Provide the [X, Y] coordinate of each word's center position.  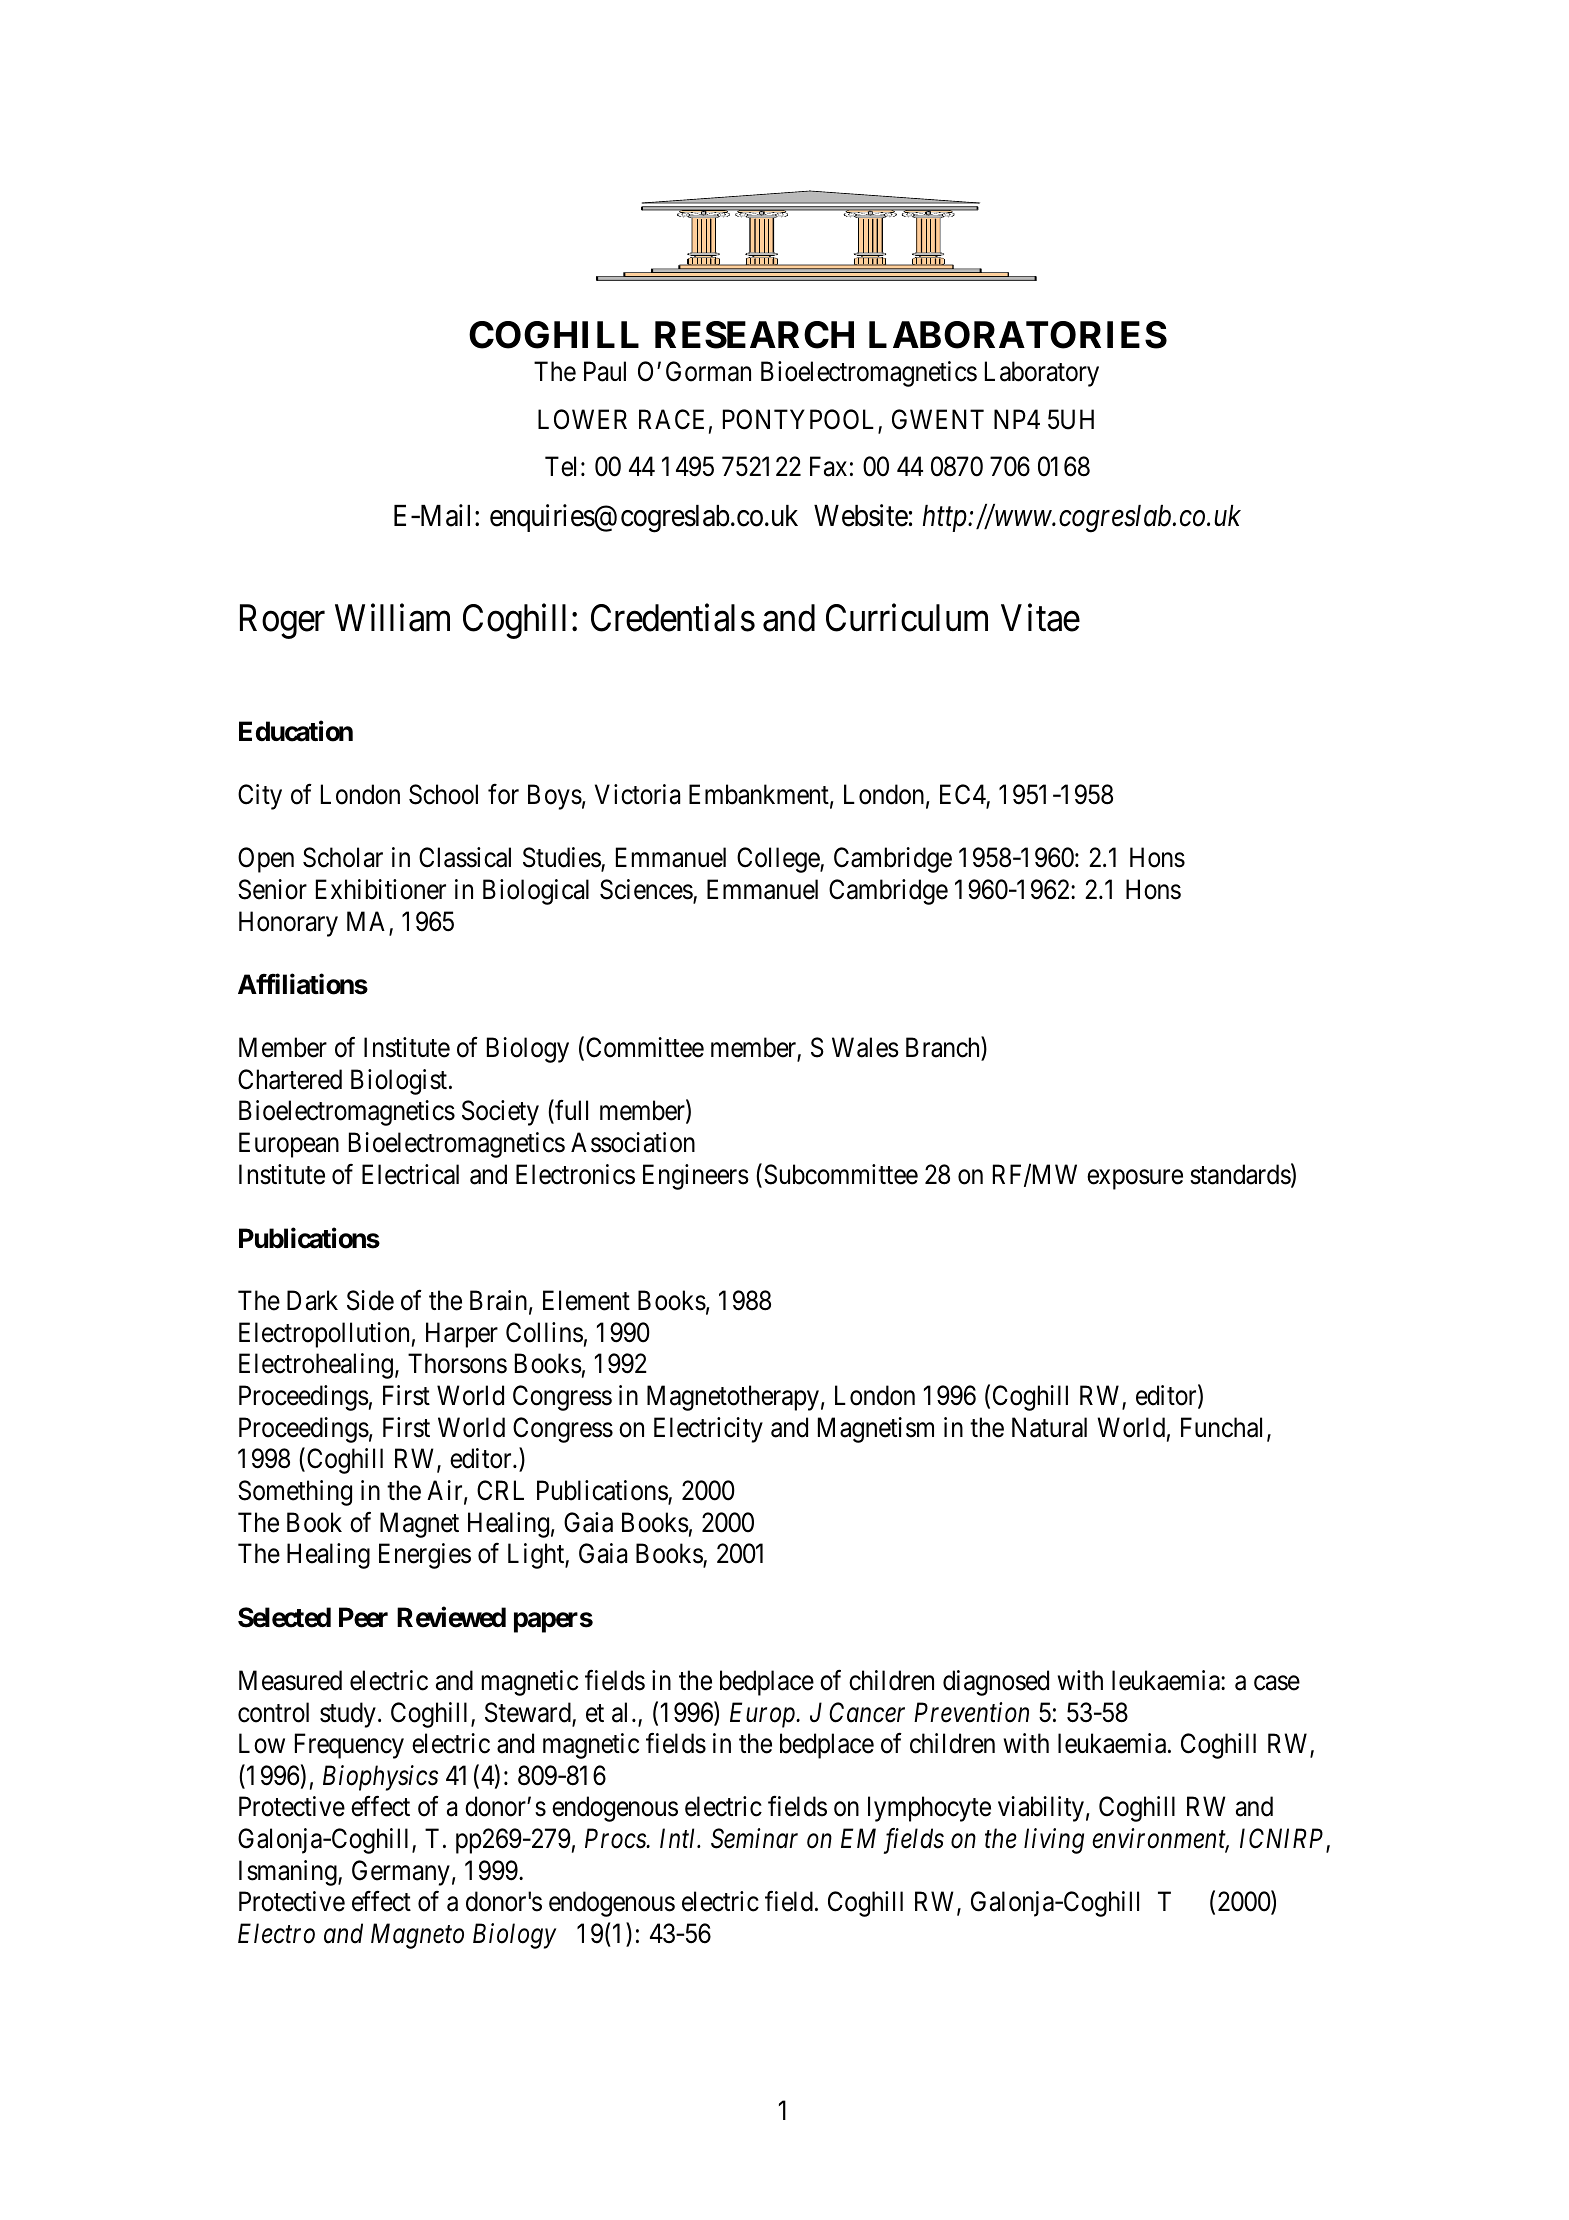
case [1277, 1683]
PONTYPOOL [801, 420]
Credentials [673, 618]
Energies [425, 1556]
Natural [1049, 1427]
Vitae [1040, 618]
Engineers [696, 1177]
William [392, 618]
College [779, 860]
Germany [401, 1873]
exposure [1135, 1179]
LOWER [582, 419]
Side [370, 1300]
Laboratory [1042, 374]
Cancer [867, 1712]
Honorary [288, 924]
